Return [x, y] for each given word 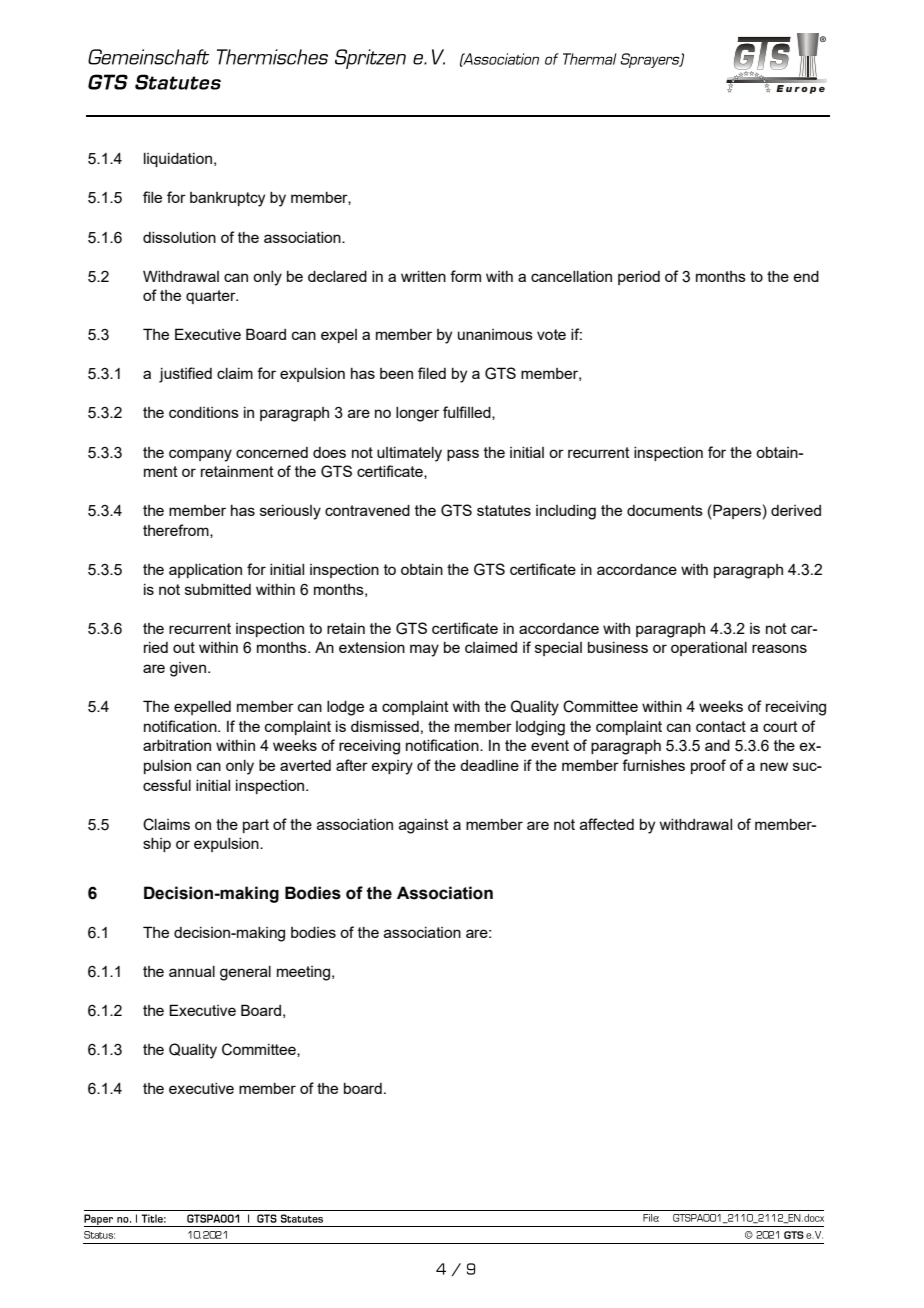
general [245, 973]
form [465, 276]
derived [796, 510]
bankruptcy [227, 199]
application [205, 571]
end [806, 276]
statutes [504, 510]
